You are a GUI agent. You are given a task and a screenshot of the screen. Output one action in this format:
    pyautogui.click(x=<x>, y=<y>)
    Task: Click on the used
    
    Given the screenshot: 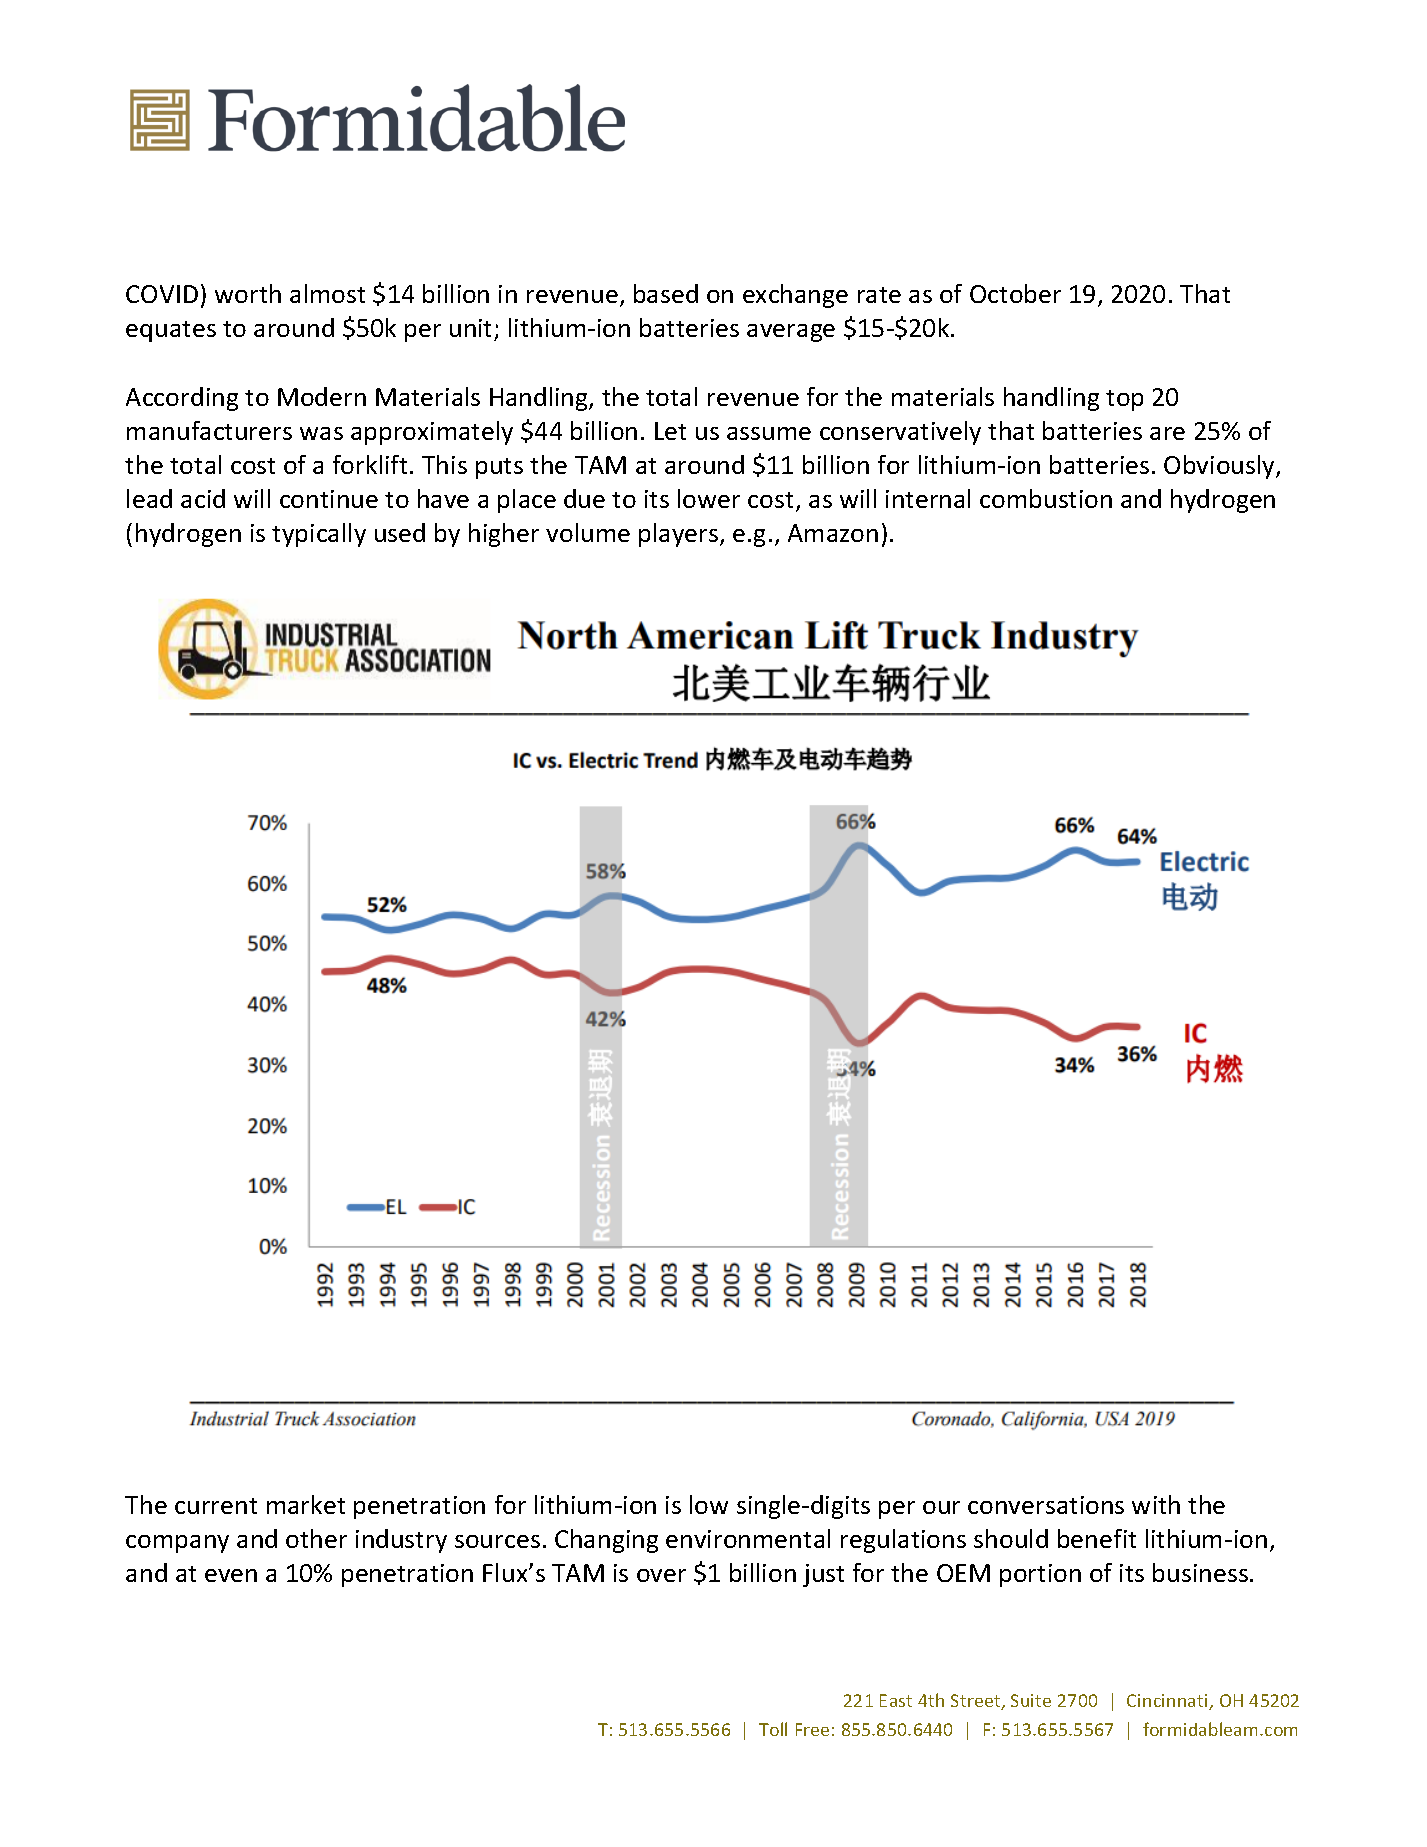 What is the action you would take?
    pyautogui.click(x=400, y=532)
